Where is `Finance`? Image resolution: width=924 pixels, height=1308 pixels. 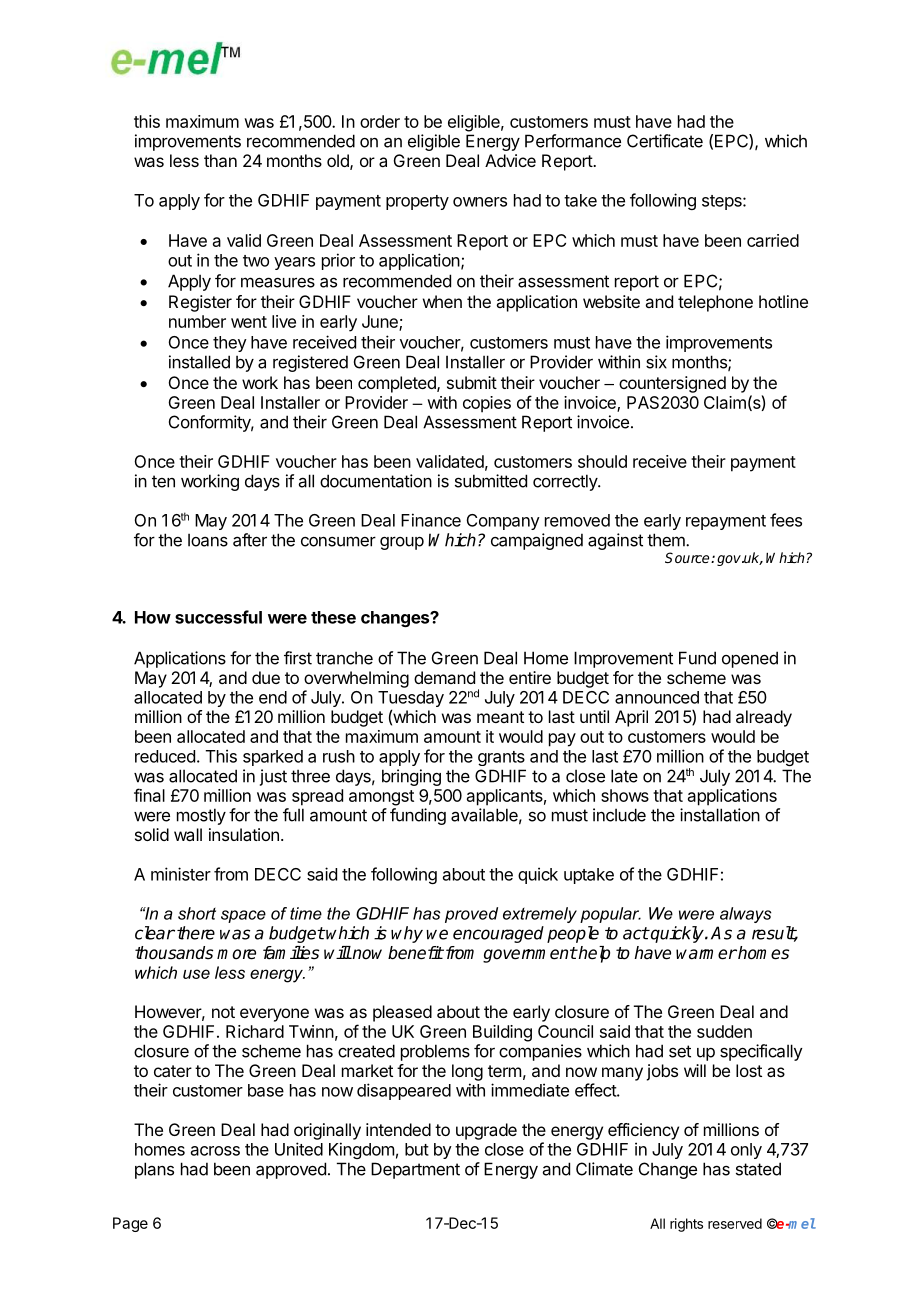 Finance is located at coordinates (431, 520).
